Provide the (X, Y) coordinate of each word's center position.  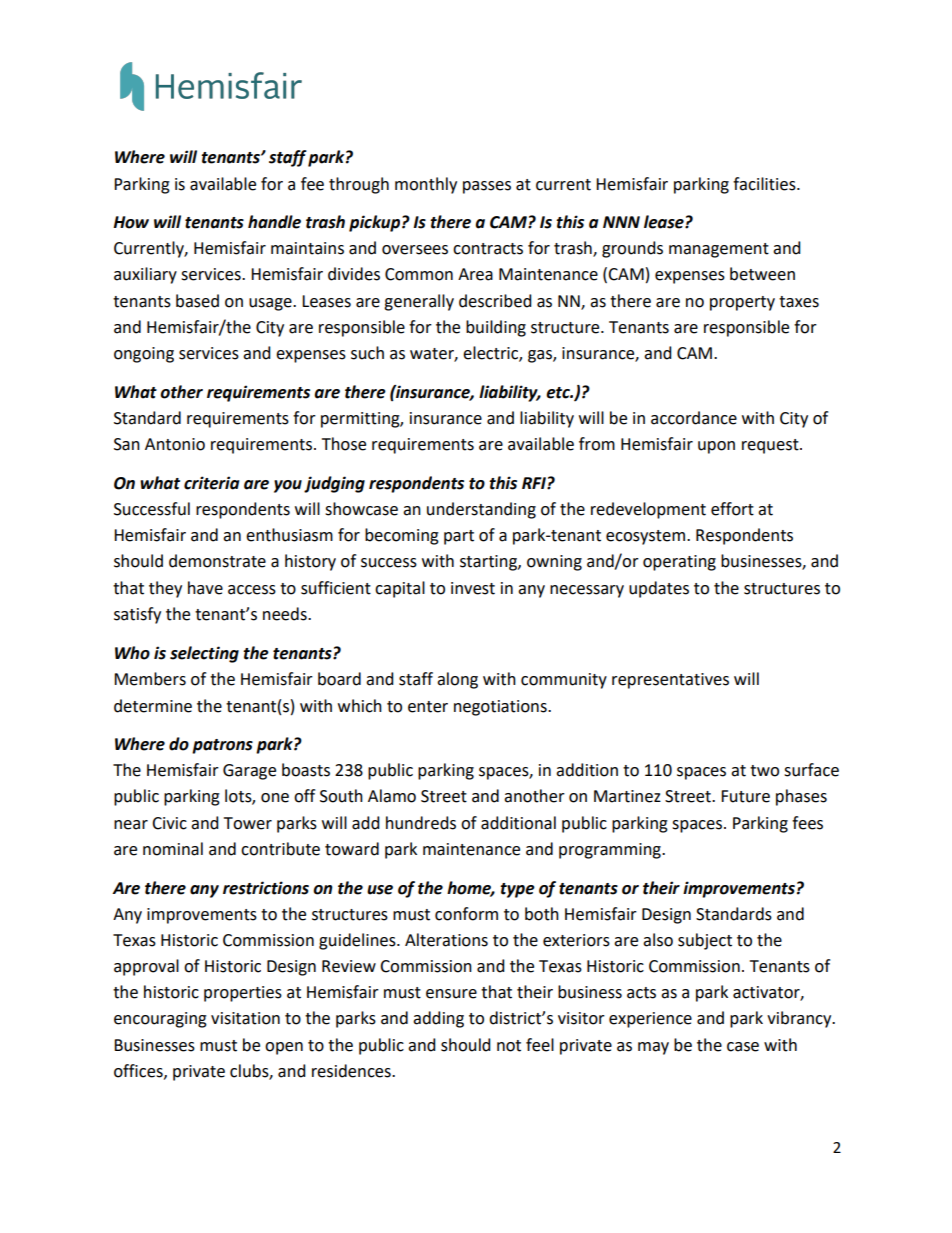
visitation (245, 1018)
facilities (765, 184)
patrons (222, 746)
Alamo (392, 796)
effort (732, 509)
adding (438, 1019)
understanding (481, 510)
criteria (211, 483)
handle (274, 222)
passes (487, 187)
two (764, 771)
